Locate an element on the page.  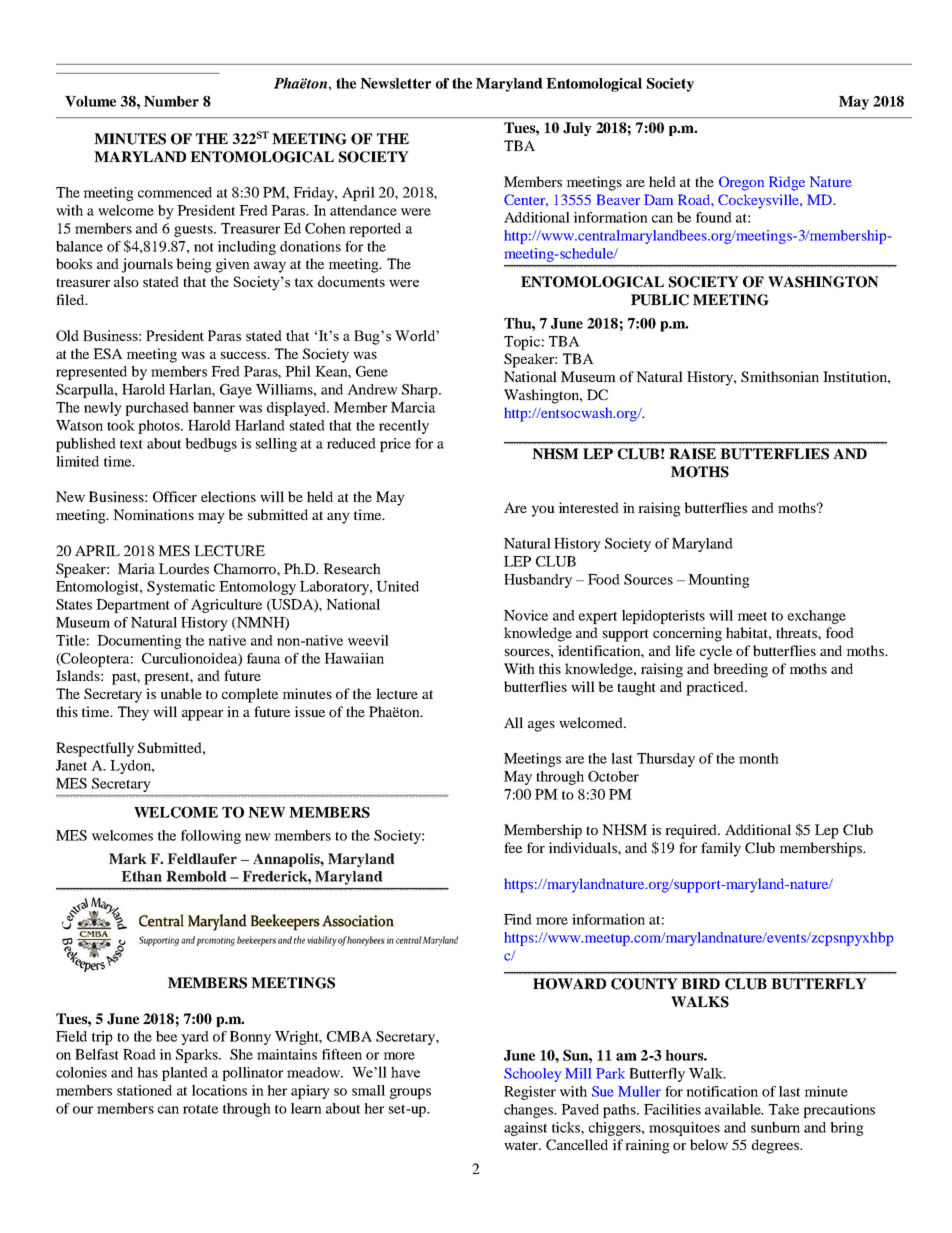
available is located at coordinates (734, 1109).
